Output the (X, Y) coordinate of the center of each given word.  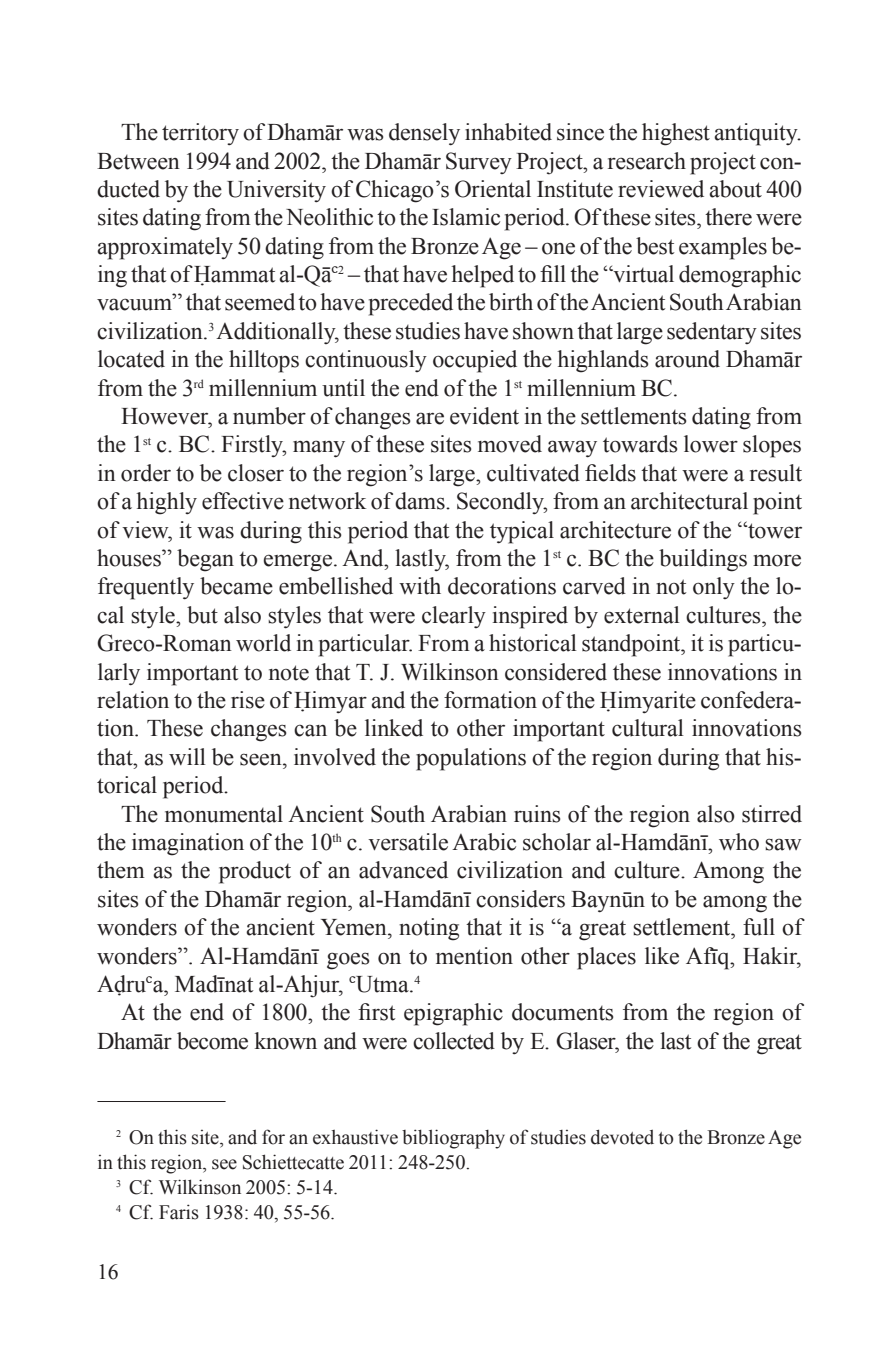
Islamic (466, 217)
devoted (622, 1137)
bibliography (453, 1139)
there (728, 217)
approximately (165, 248)
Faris (179, 1212)
